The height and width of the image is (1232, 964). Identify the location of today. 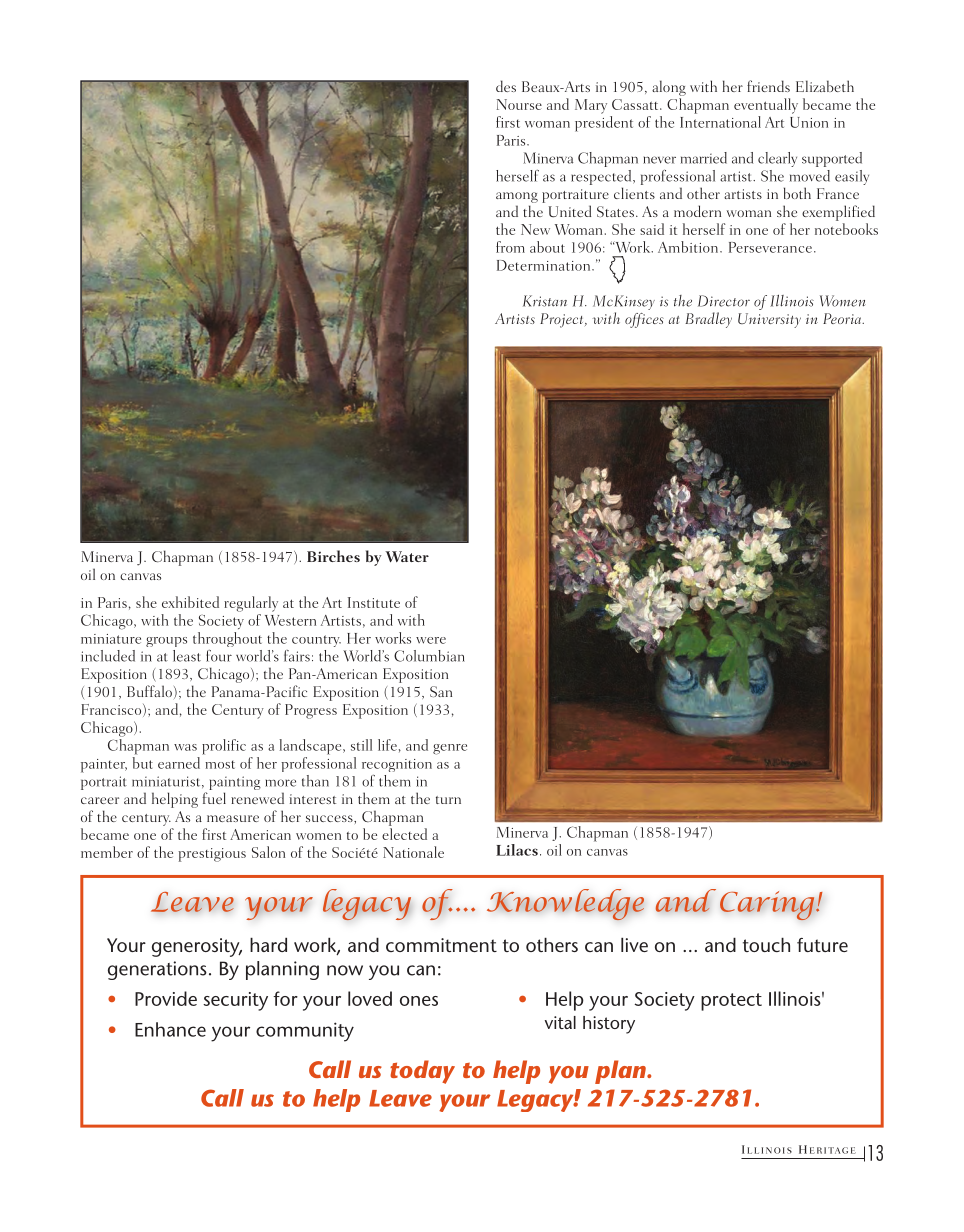
(422, 1072).
